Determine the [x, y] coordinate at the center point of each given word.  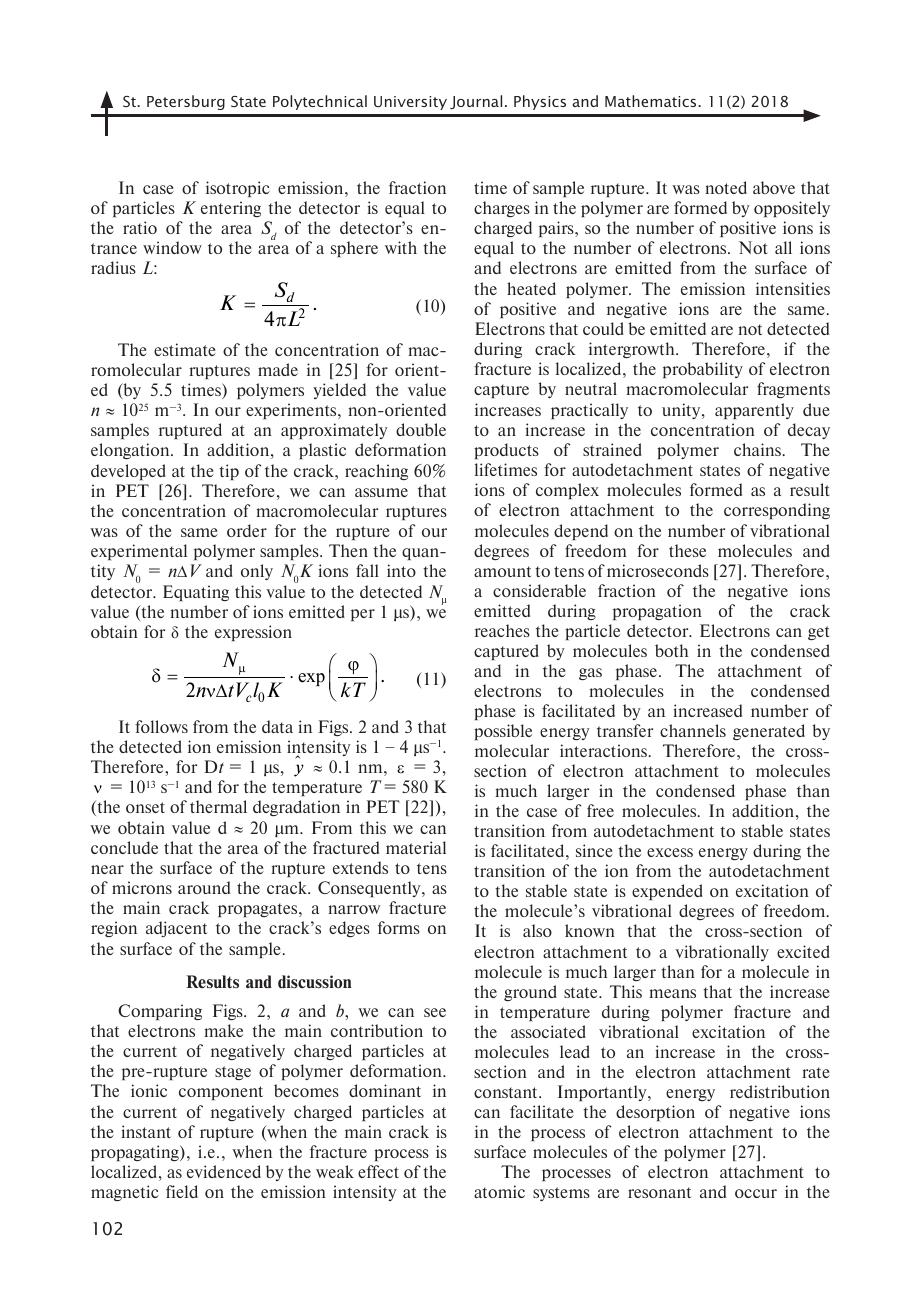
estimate [185, 349]
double [421, 429]
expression [253, 633]
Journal [476, 102]
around [204, 887]
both [671, 650]
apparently [754, 411]
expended [667, 892]
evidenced [224, 1171]
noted [726, 187]
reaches [502, 630]
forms [399, 927]
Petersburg [186, 102]
